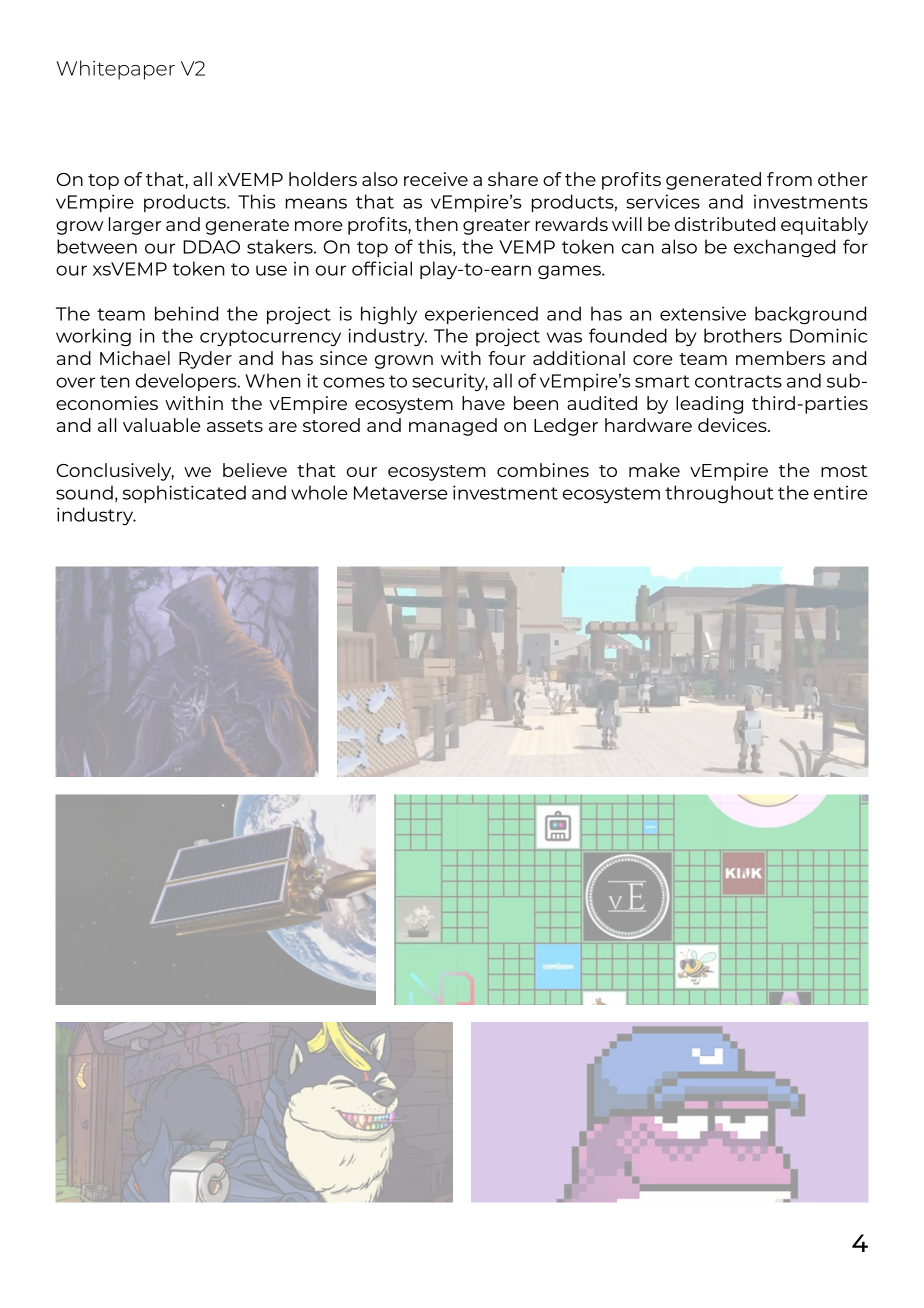  I want to click on behind, so click(186, 313).
